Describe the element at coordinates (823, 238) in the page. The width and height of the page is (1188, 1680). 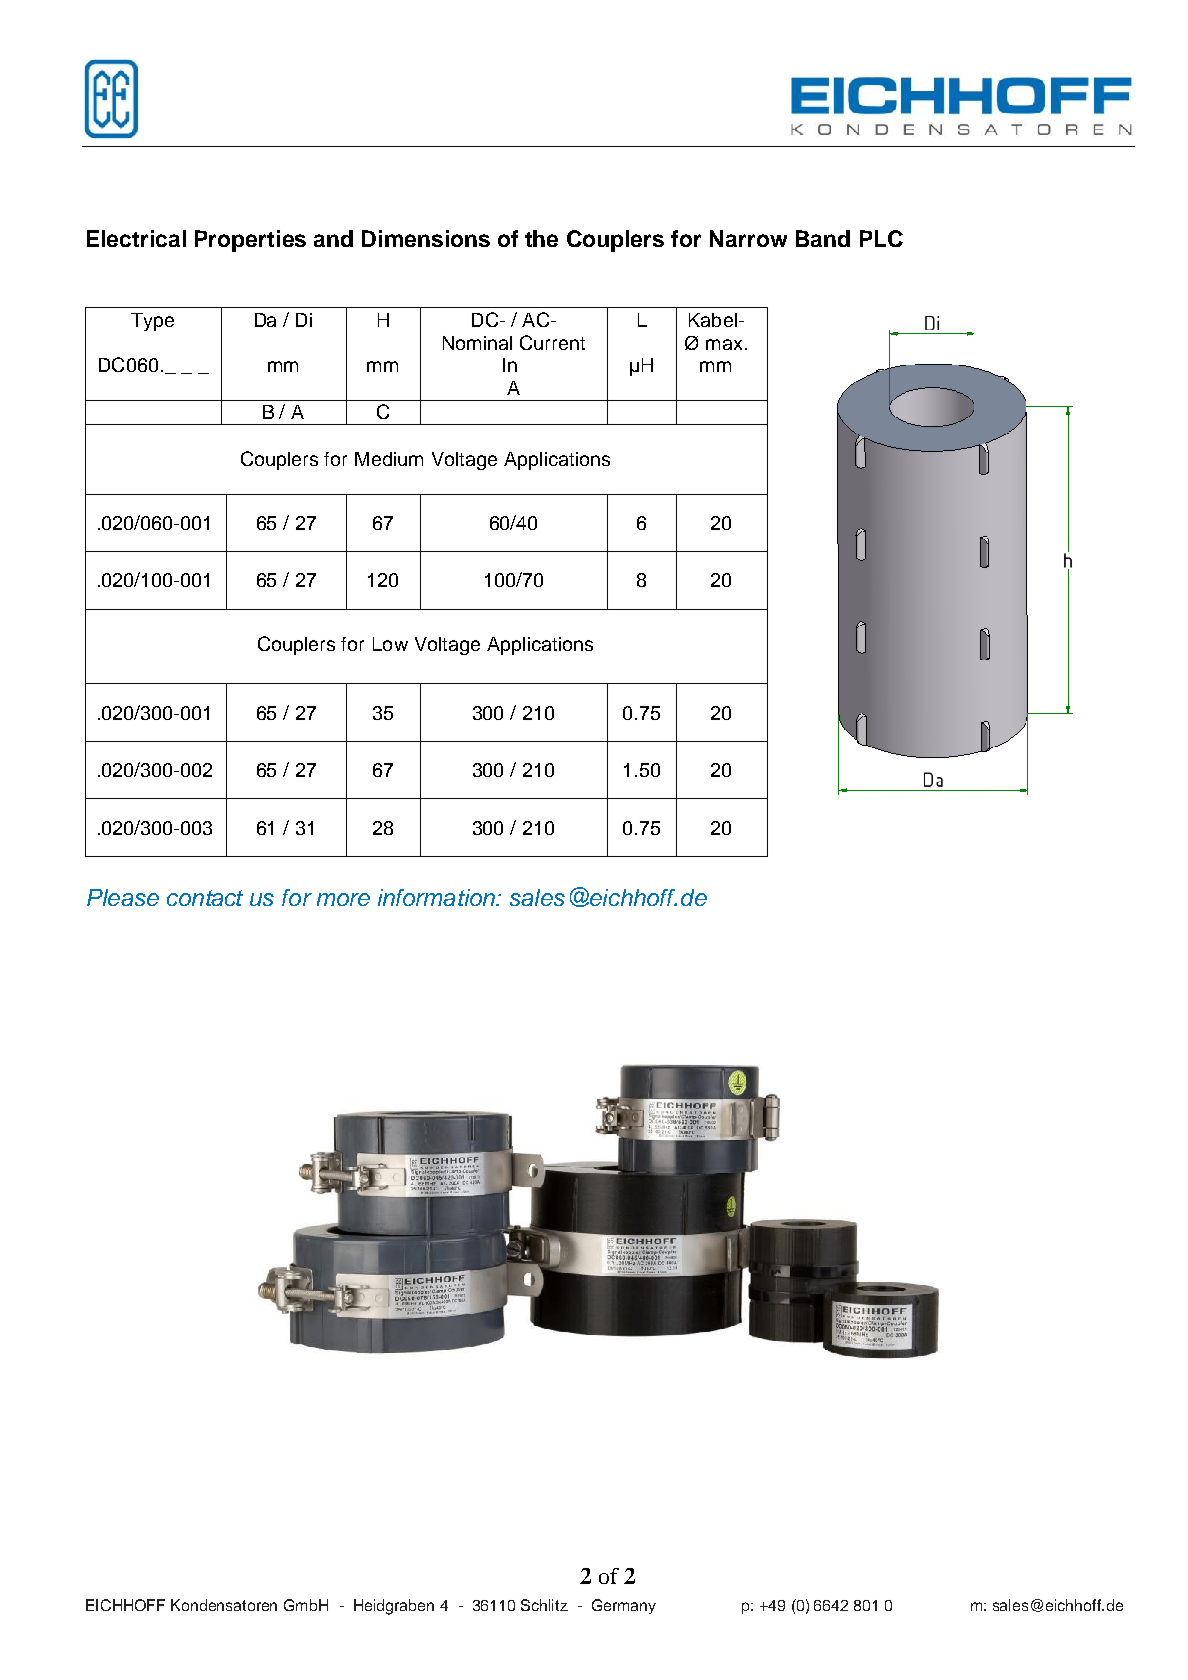
I see `Band` at that location.
